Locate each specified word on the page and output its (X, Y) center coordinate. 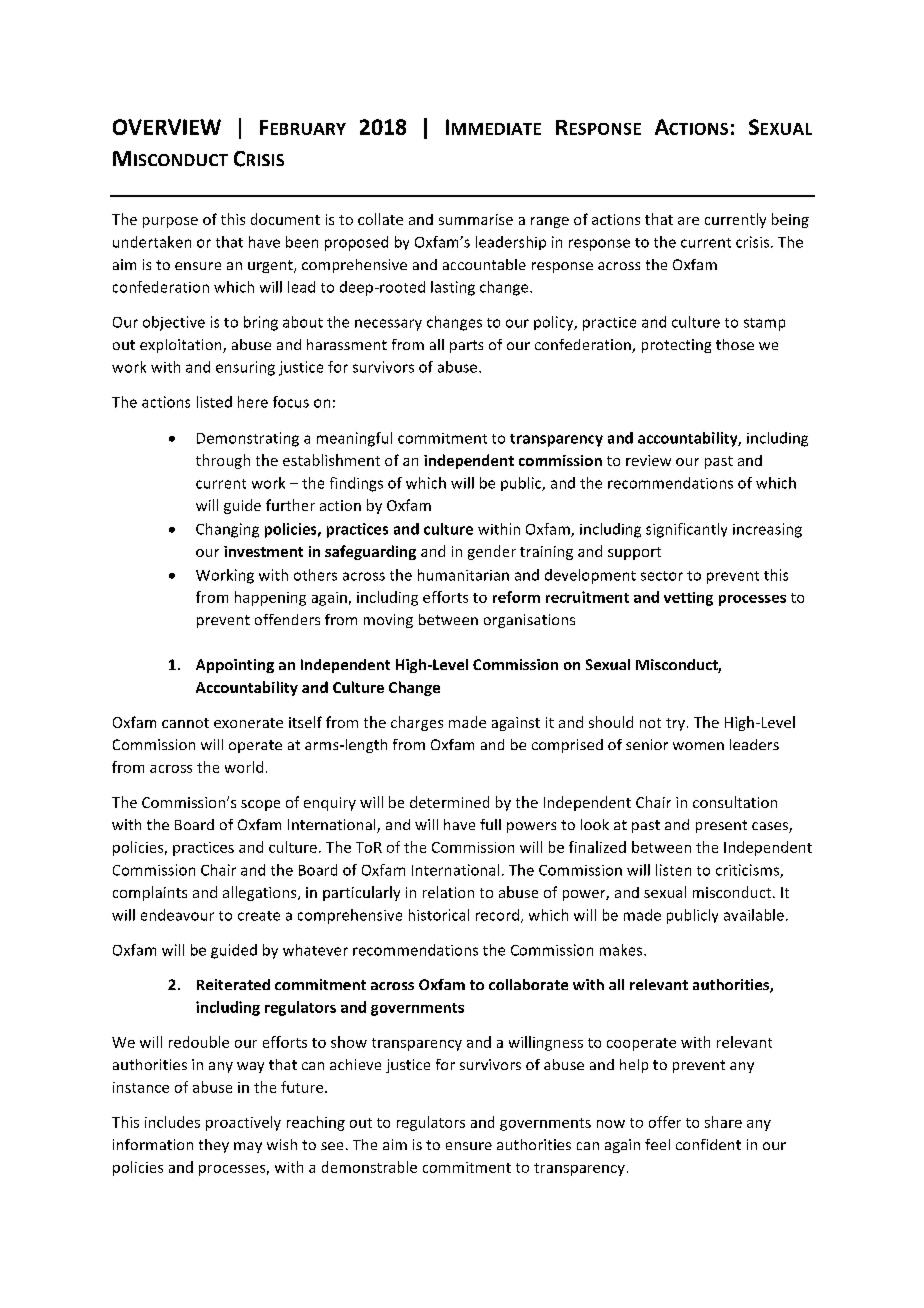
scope (260, 805)
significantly (686, 530)
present (721, 826)
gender (492, 552)
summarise (476, 219)
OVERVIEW (167, 127)
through (223, 461)
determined (449, 802)
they (214, 1146)
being (790, 220)
